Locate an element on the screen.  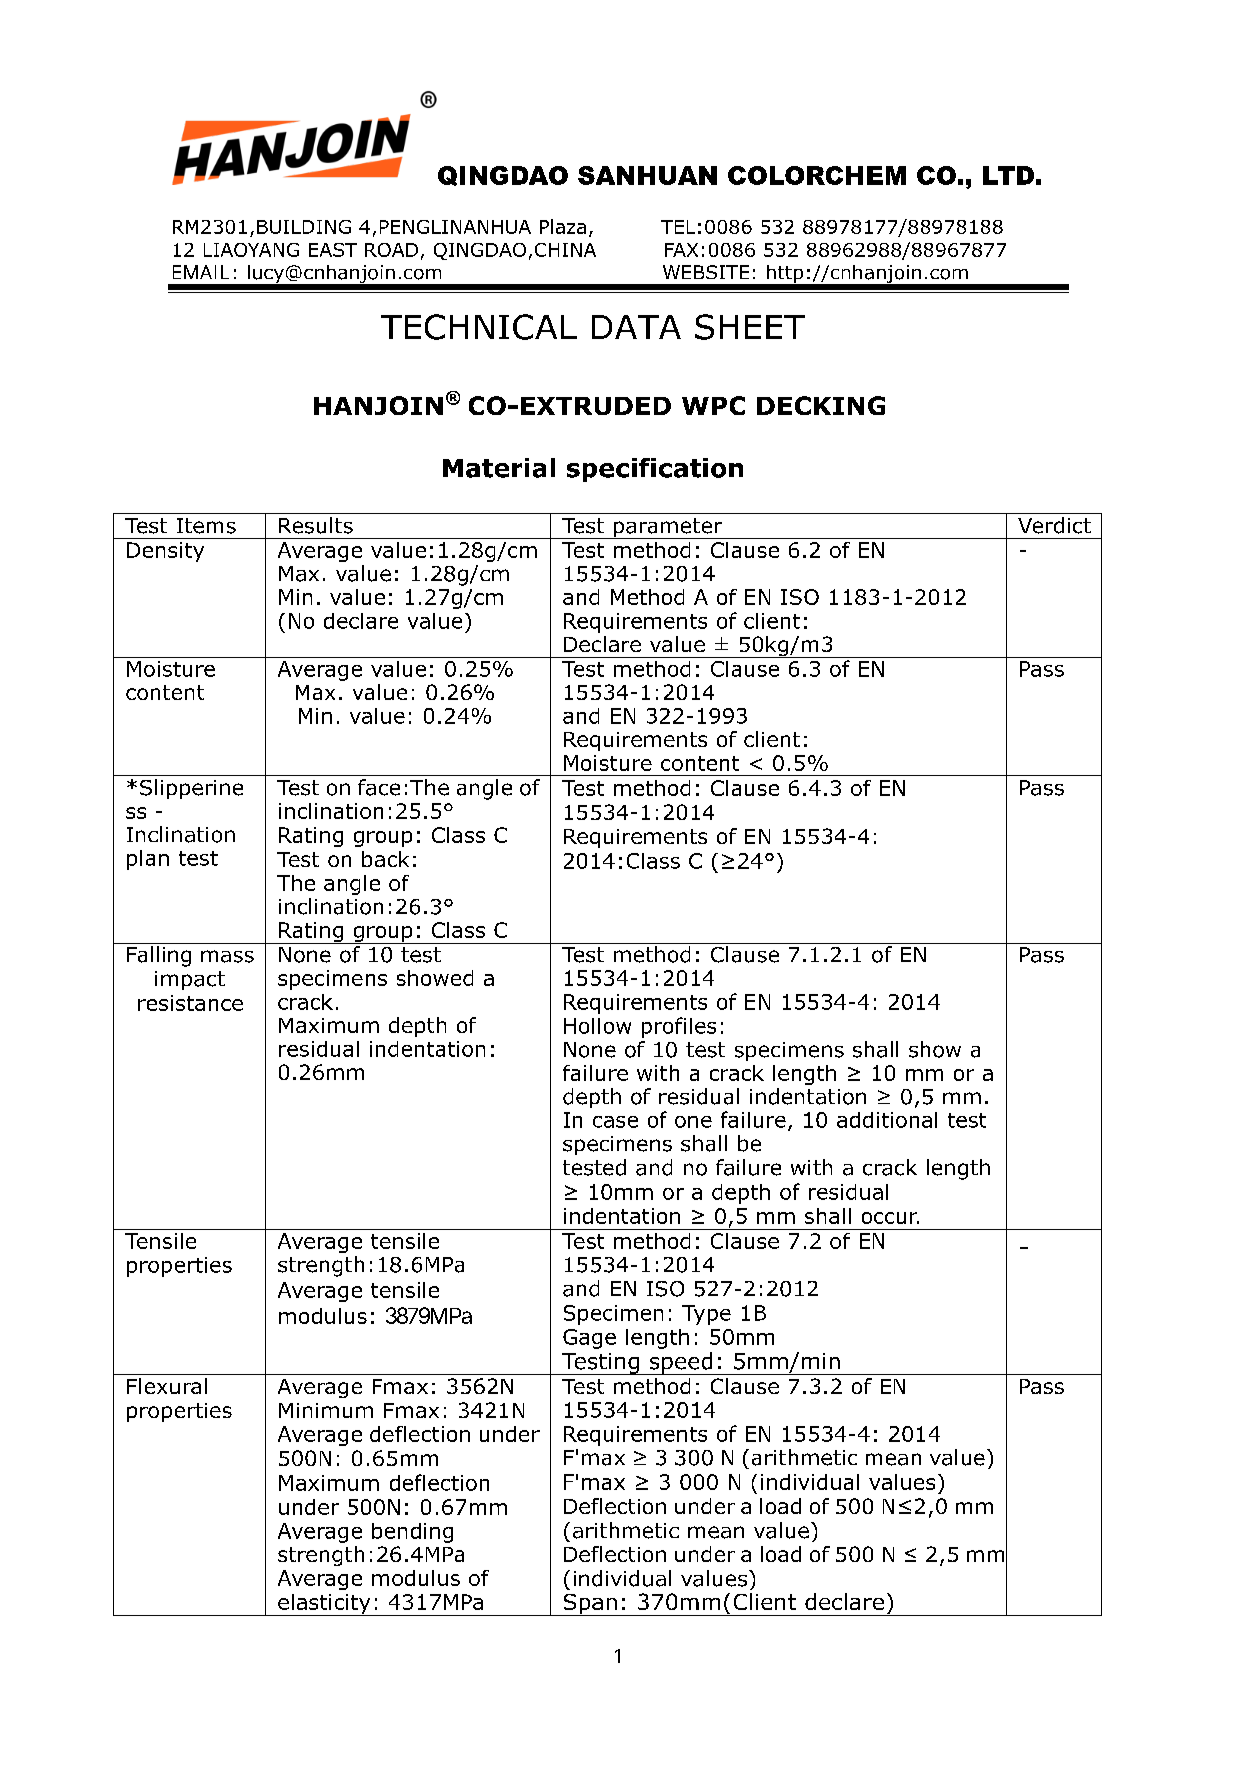
LTD is located at coordinates (1008, 175).
